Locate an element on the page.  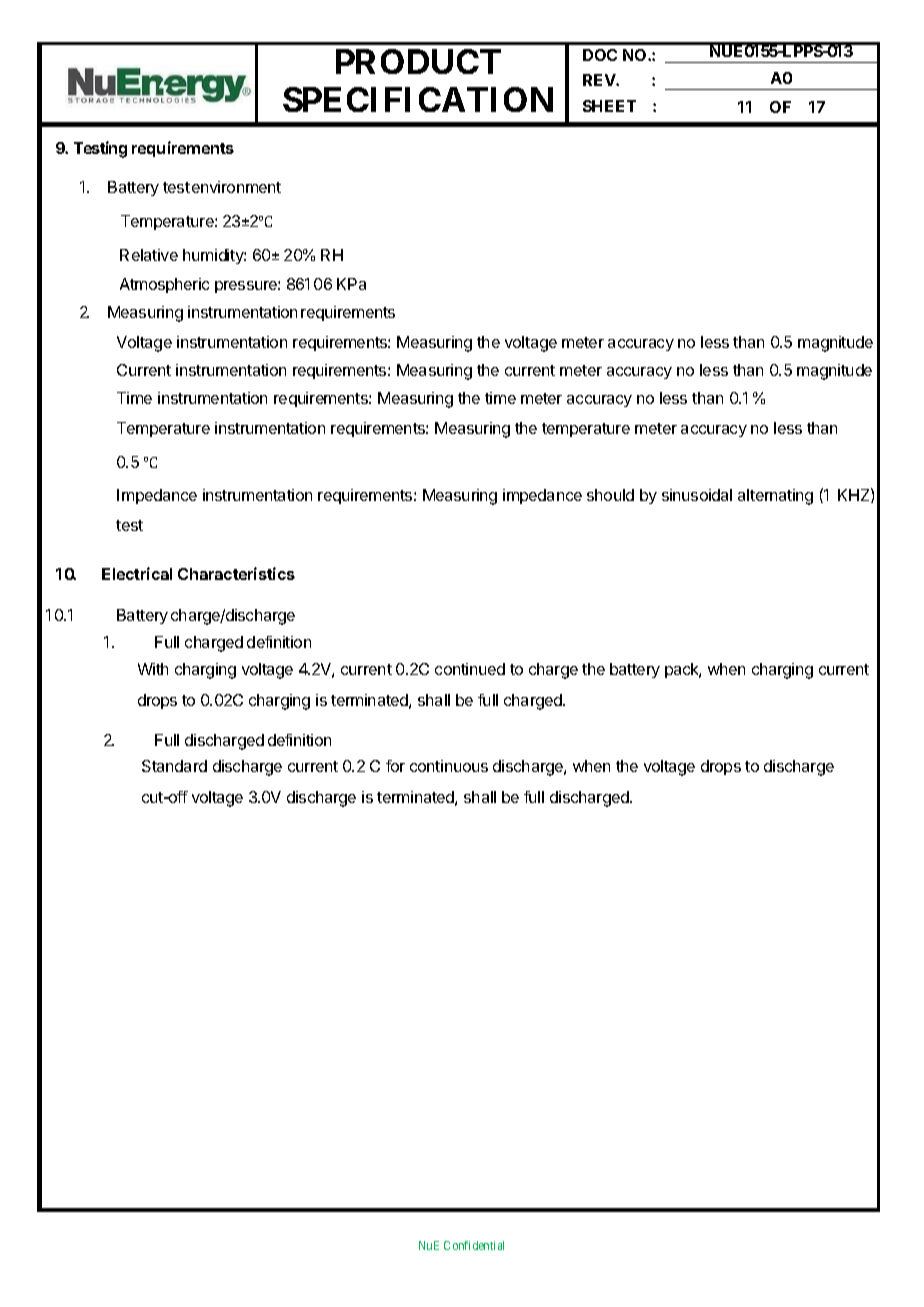
Confidential is located at coordinates (474, 1245).
